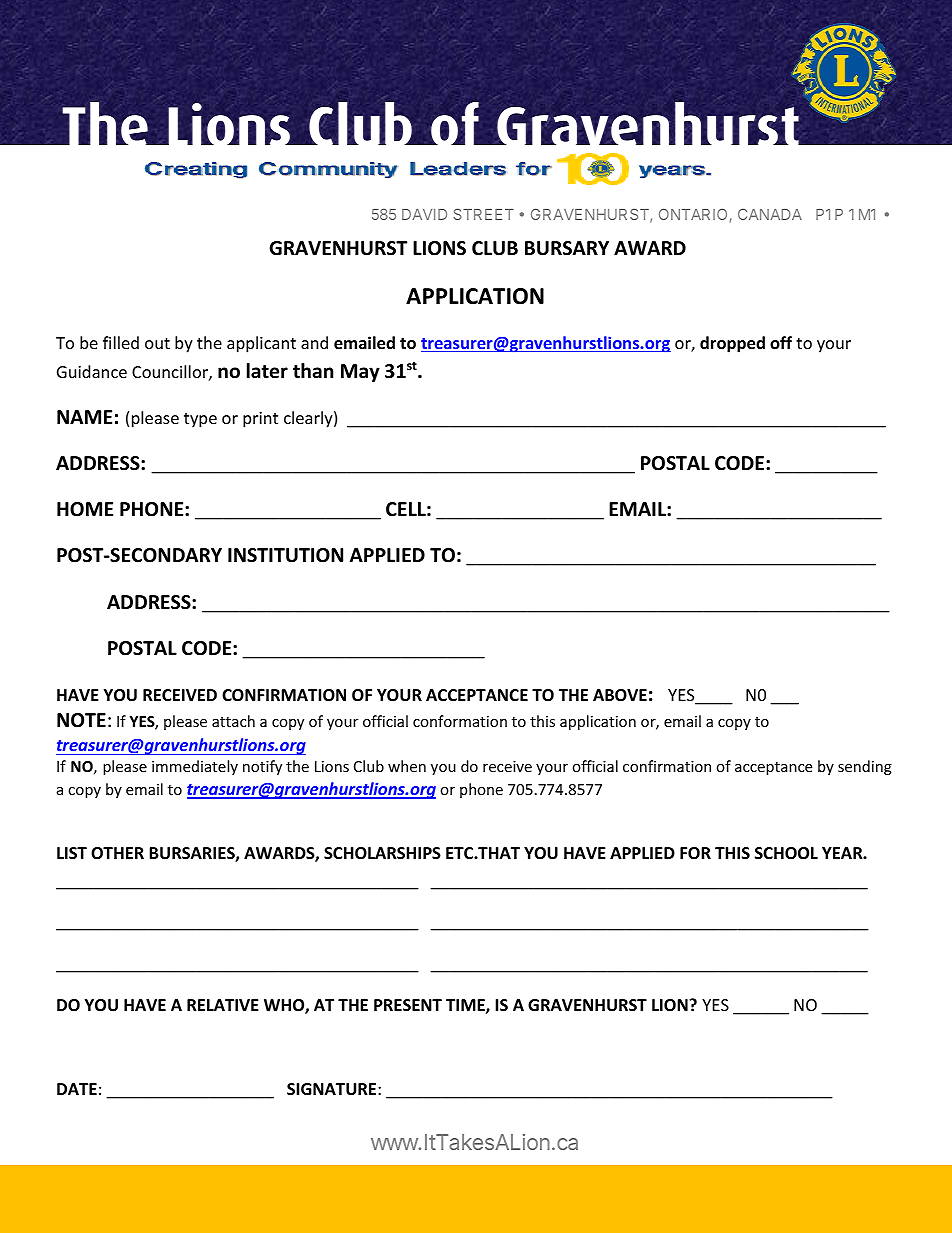 The image size is (952, 1233). I want to click on DATE, so click(77, 1089).
